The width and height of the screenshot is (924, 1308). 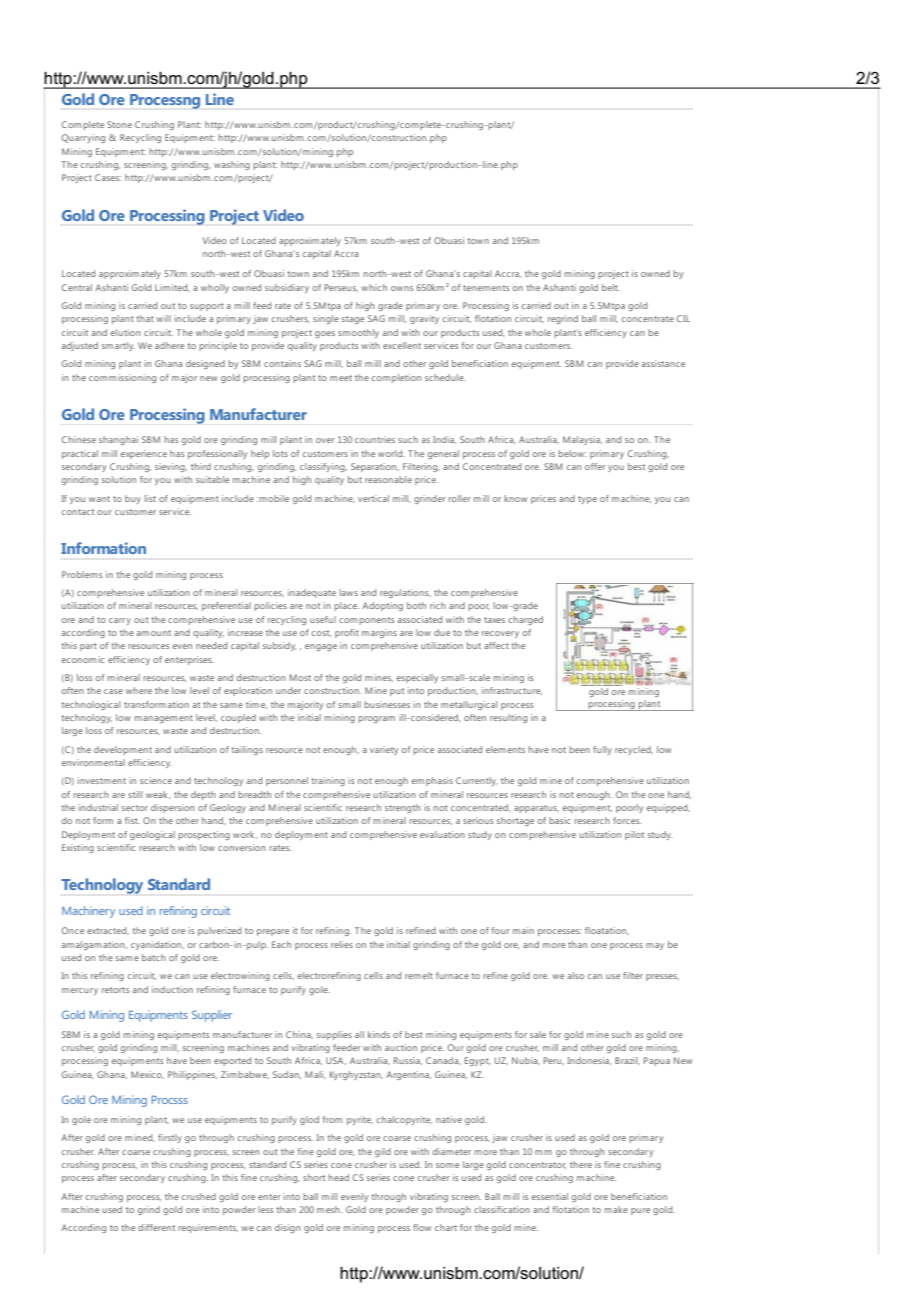 What do you see at coordinates (587, 500) in the screenshot?
I see `type` at bounding box center [587, 500].
